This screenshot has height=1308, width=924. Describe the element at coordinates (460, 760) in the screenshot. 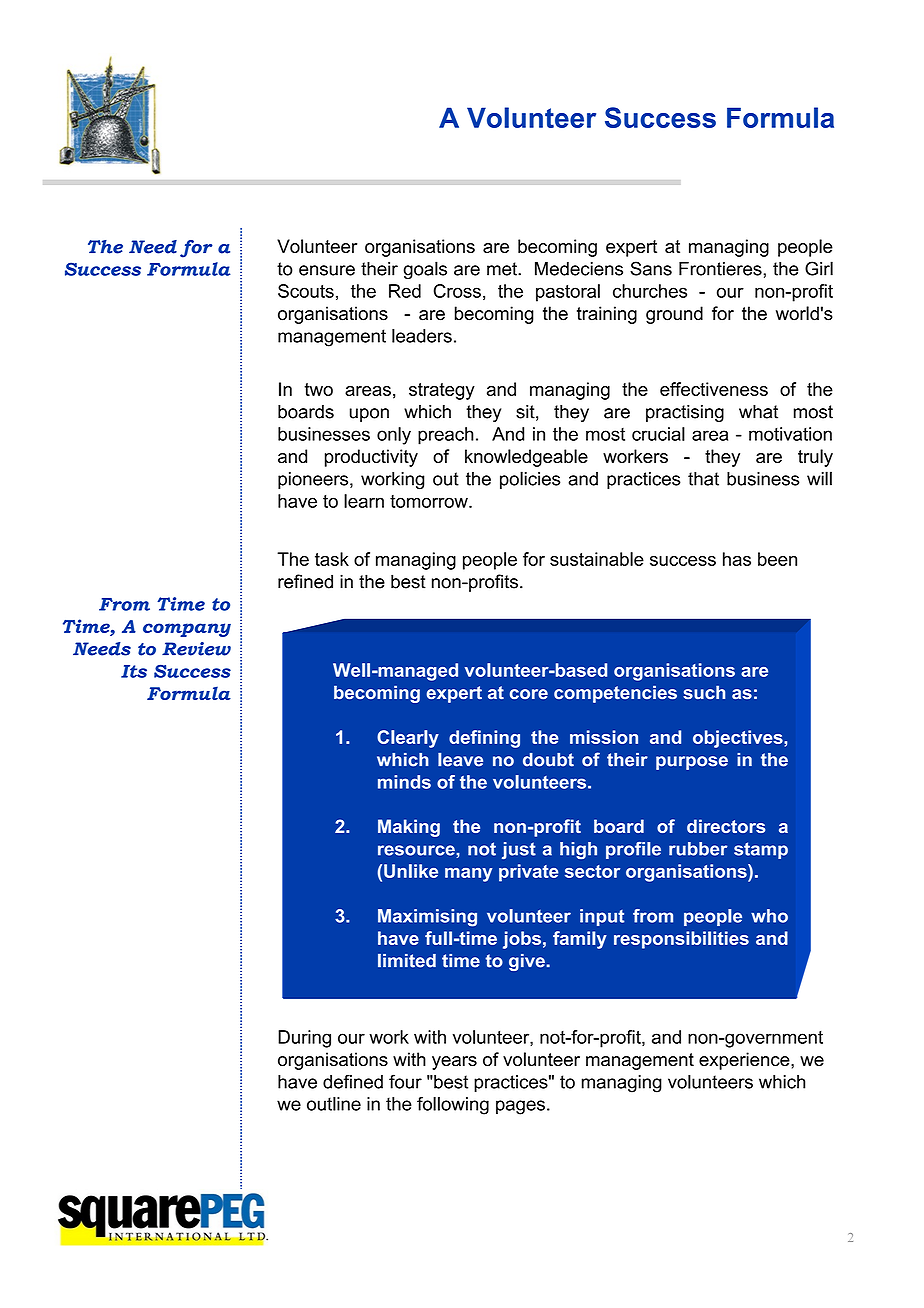

I see `leave` at that location.
